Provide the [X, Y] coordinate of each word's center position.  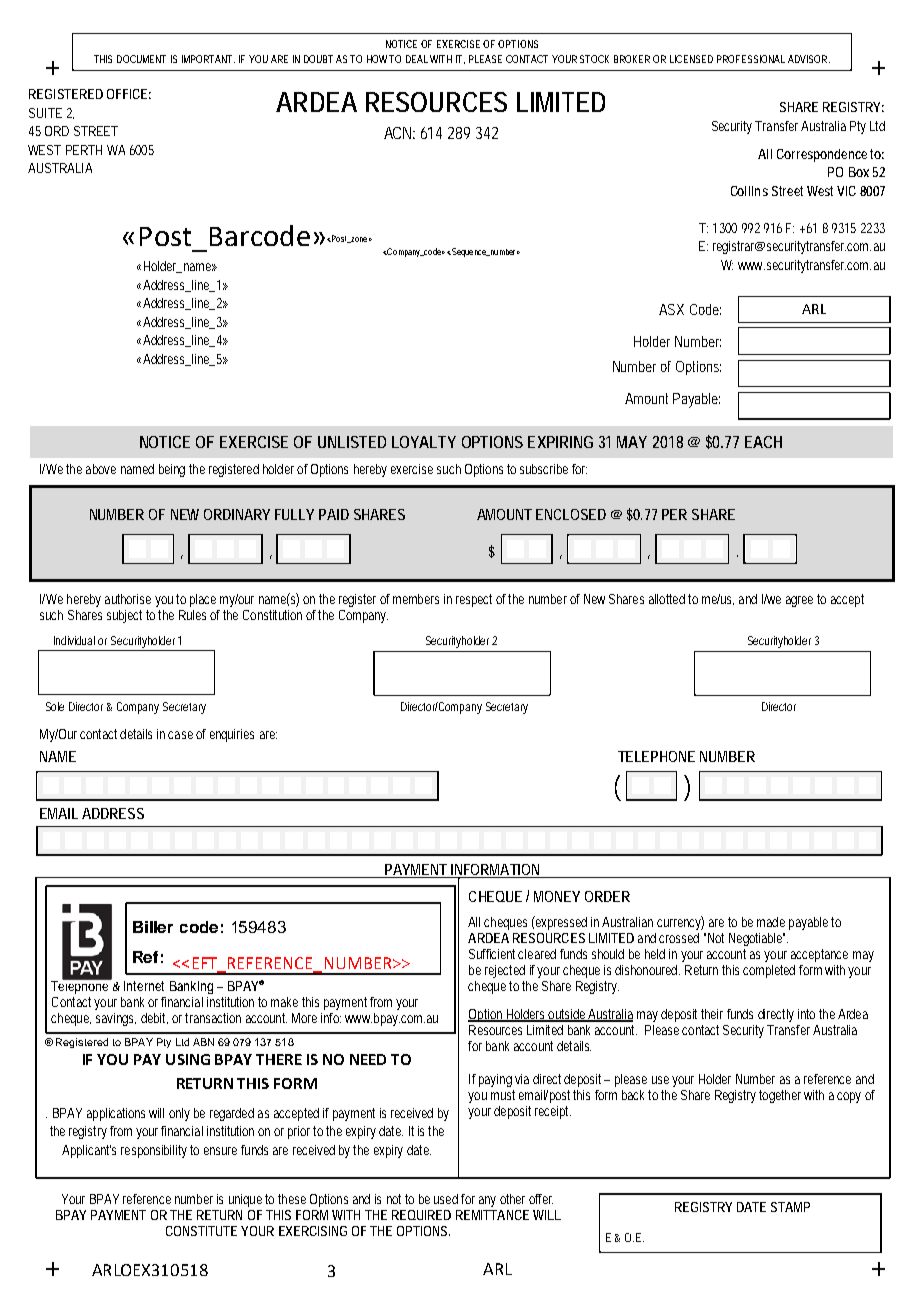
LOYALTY [424, 442]
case [180, 735]
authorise [128, 599]
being [172, 470]
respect [474, 600]
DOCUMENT [141, 59]
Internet [144, 986]
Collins [749, 191]
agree [799, 601]
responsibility [154, 1151]
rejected [505, 971]
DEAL [417, 59]
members [416, 599]
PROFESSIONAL [751, 59]
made [771, 922]
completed [769, 971]
